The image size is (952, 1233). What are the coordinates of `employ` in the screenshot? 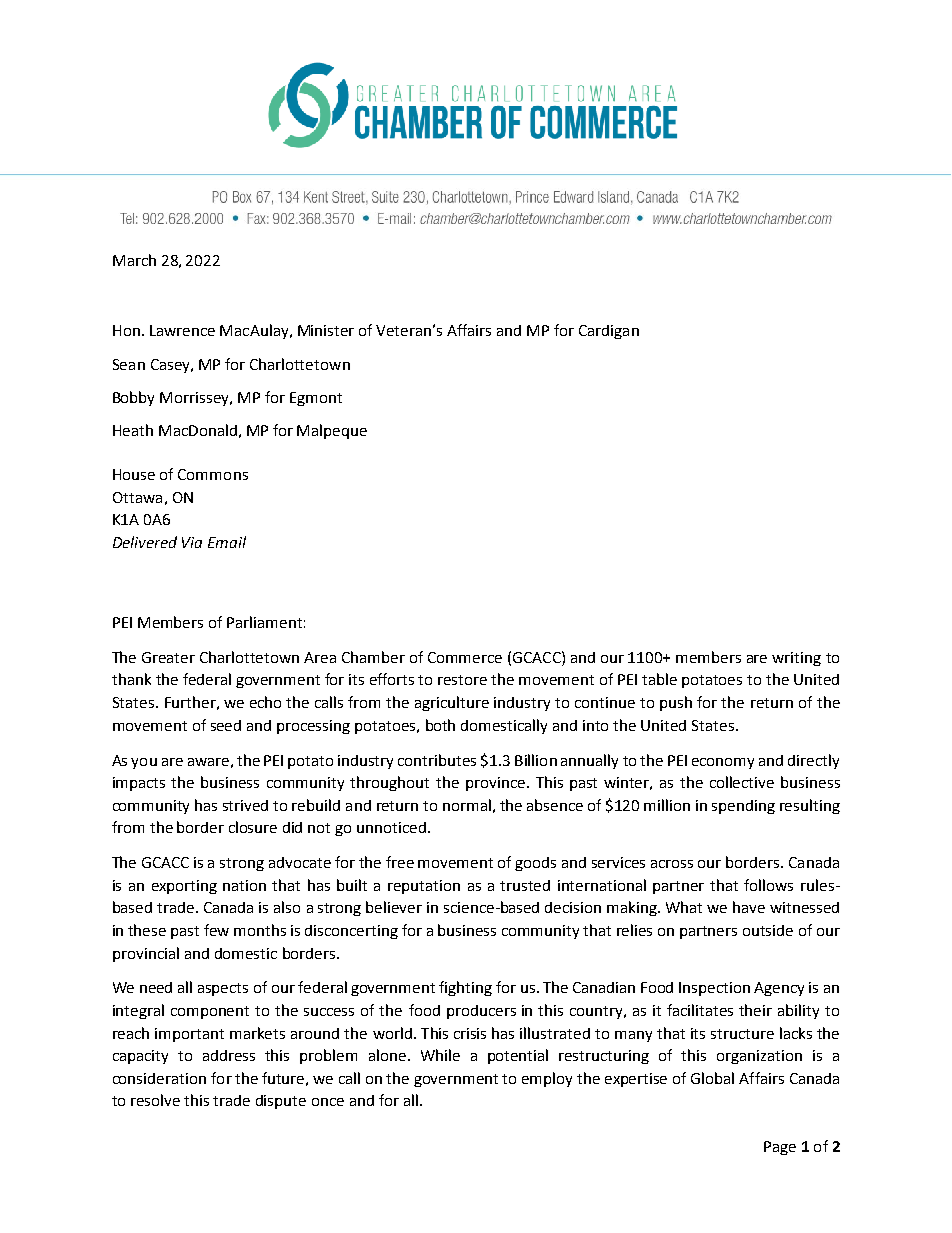 It's located at (547, 1079).
